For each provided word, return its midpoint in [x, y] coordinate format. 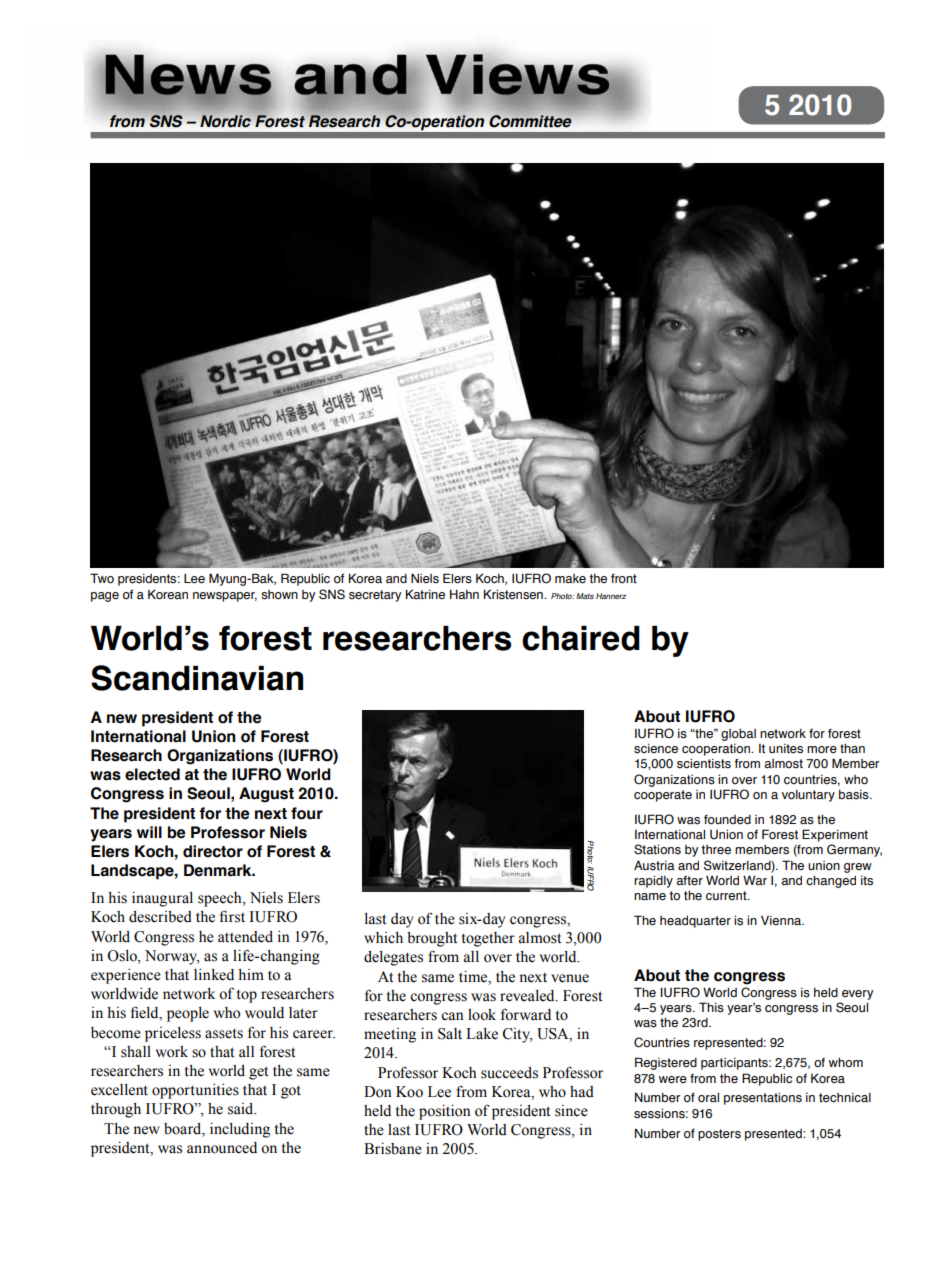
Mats [585, 596]
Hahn [464, 594]
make [570, 579]
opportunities [195, 1091]
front [624, 578]
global [738, 735]
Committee [530, 121]
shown [279, 595]
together [488, 939]
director [213, 851]
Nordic [225, 121]
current [727, 895]
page [105, 597]
